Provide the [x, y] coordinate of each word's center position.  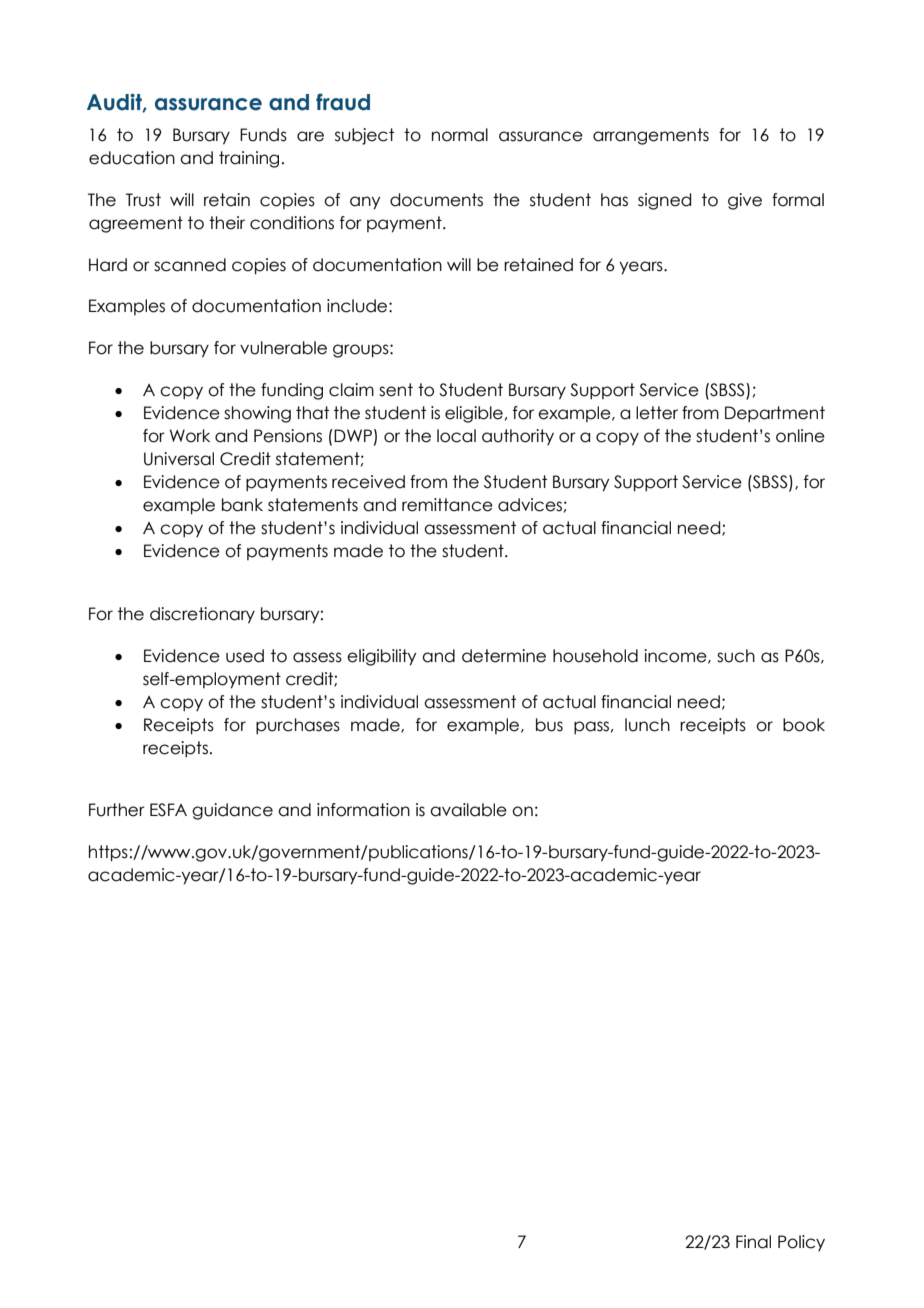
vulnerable [283, 348]
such [736, 656]
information [363, 810]
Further [117, 810]
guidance [232, 811]
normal [460, 135]
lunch [647, 725]
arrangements [651, 136]
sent [396, 390]
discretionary [202, 615]
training [249, 159]
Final [753, 1242]
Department [775, 414]
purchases [298, 726]
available [468, 810]
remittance [447, 505]
